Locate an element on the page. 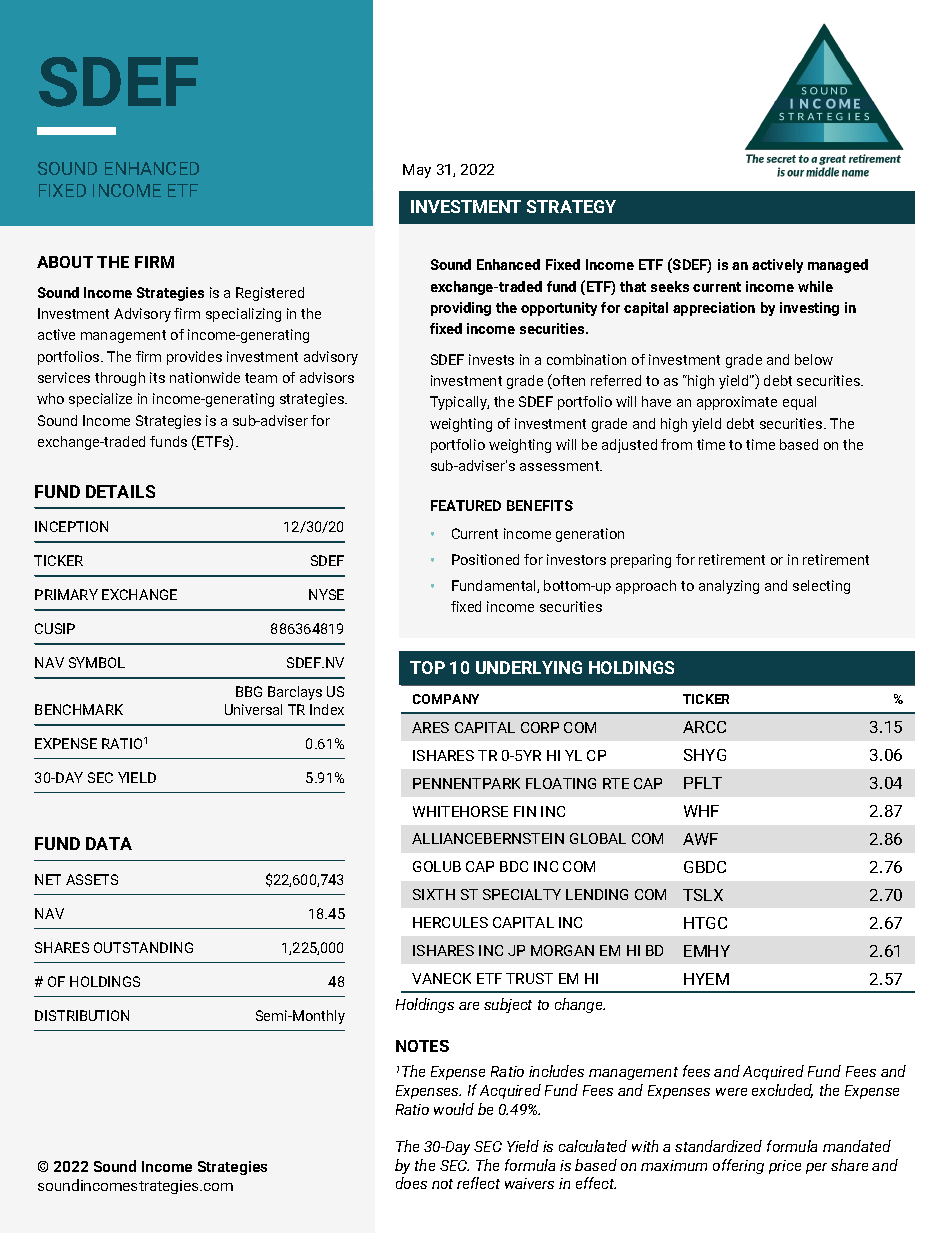  managed is located at coordinates (838, 266).
